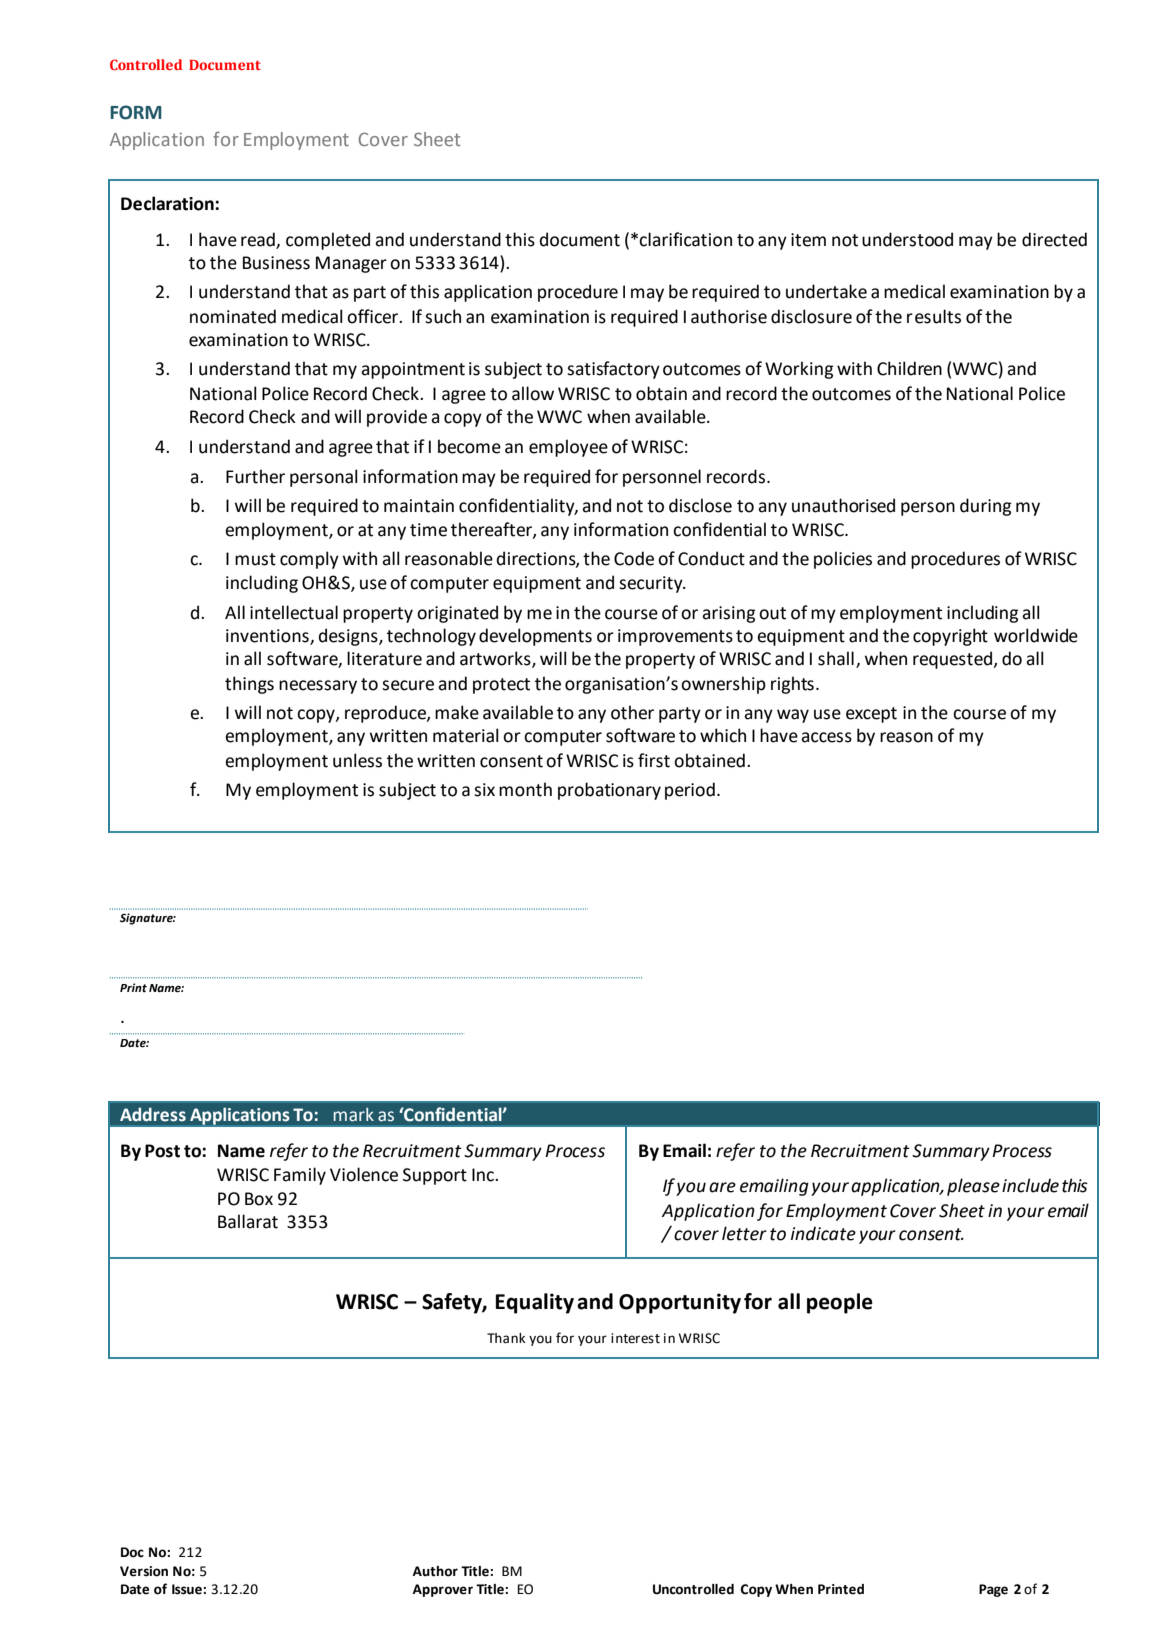 Image resolution: width=1156 pixels, height=1634 pixels. I want to click on unless, so click(357, 760).
